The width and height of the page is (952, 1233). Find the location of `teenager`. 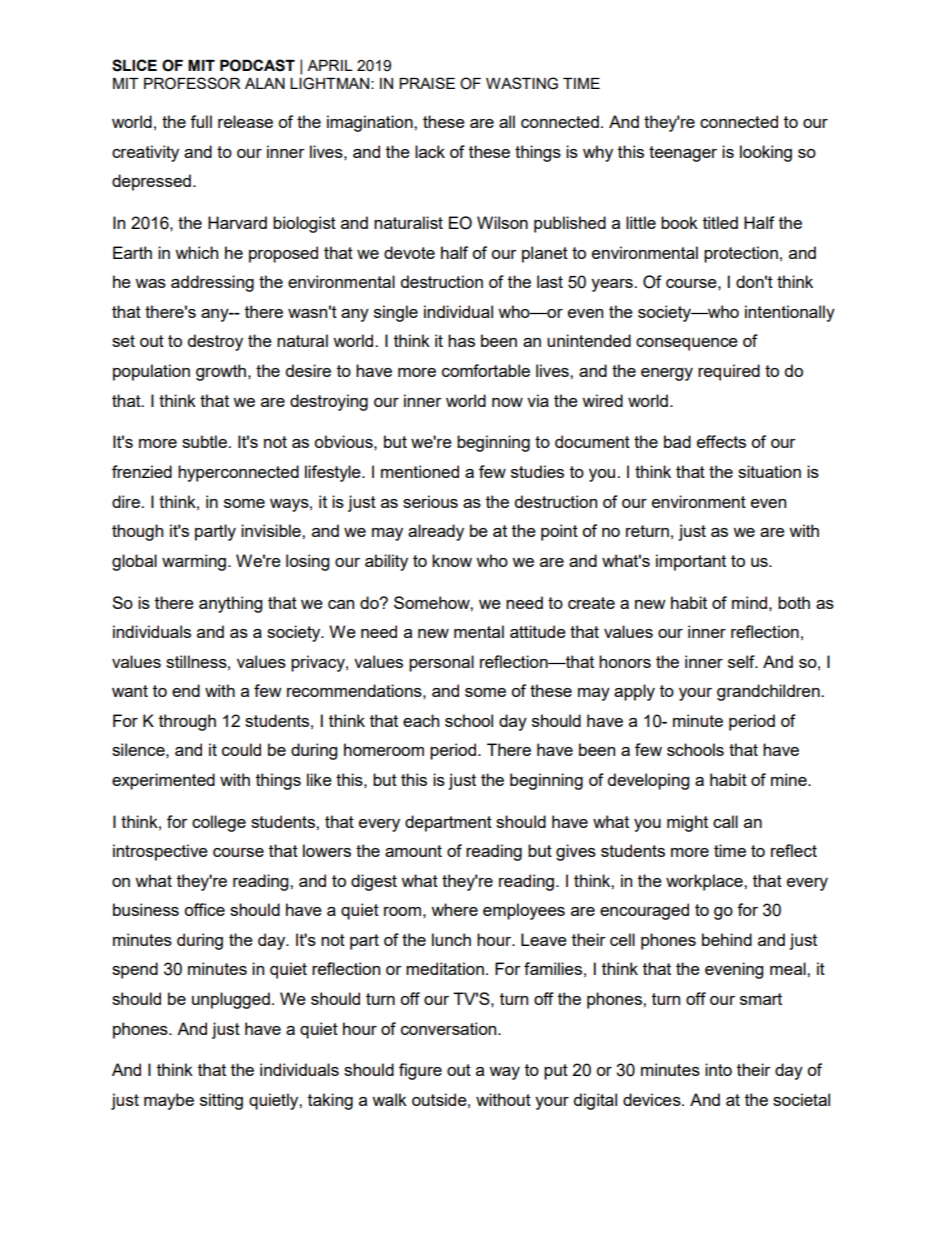

teenager is located at coordinates (683, 154).
